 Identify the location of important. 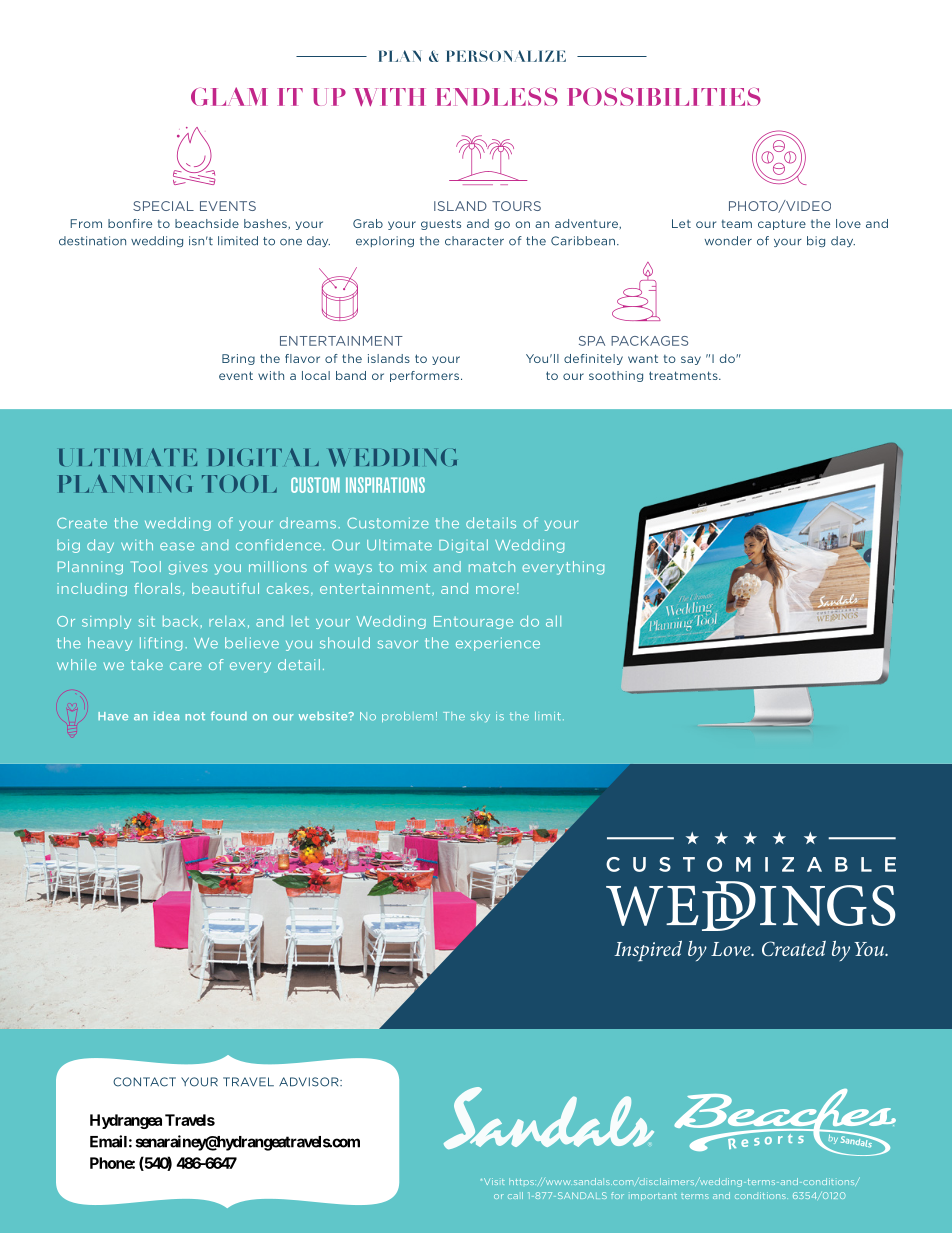
(654, 1197).
